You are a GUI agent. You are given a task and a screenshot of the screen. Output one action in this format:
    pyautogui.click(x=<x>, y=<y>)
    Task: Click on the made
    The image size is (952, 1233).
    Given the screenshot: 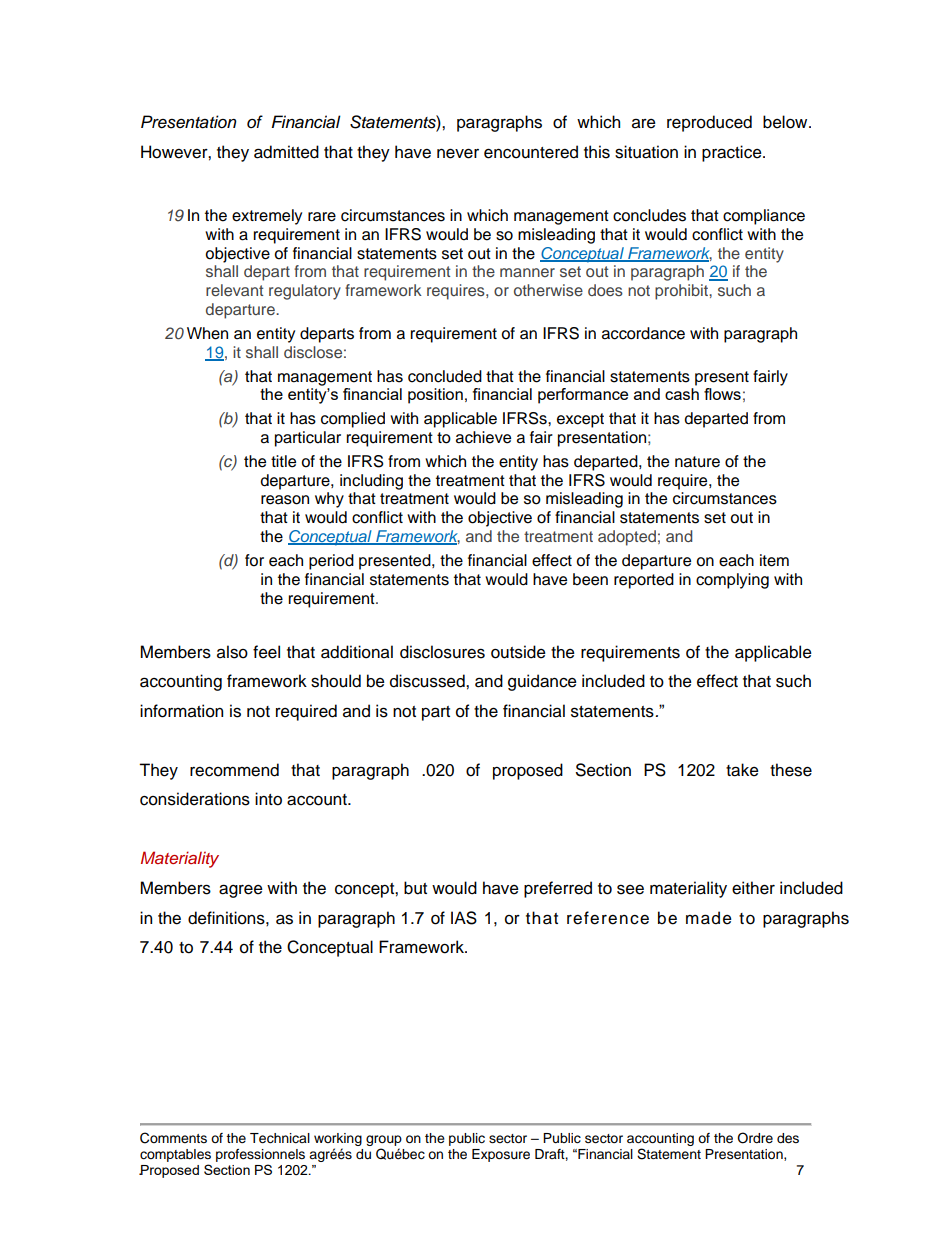 What is the action you would take?
    pyautogui.click(x=709, y=918)
